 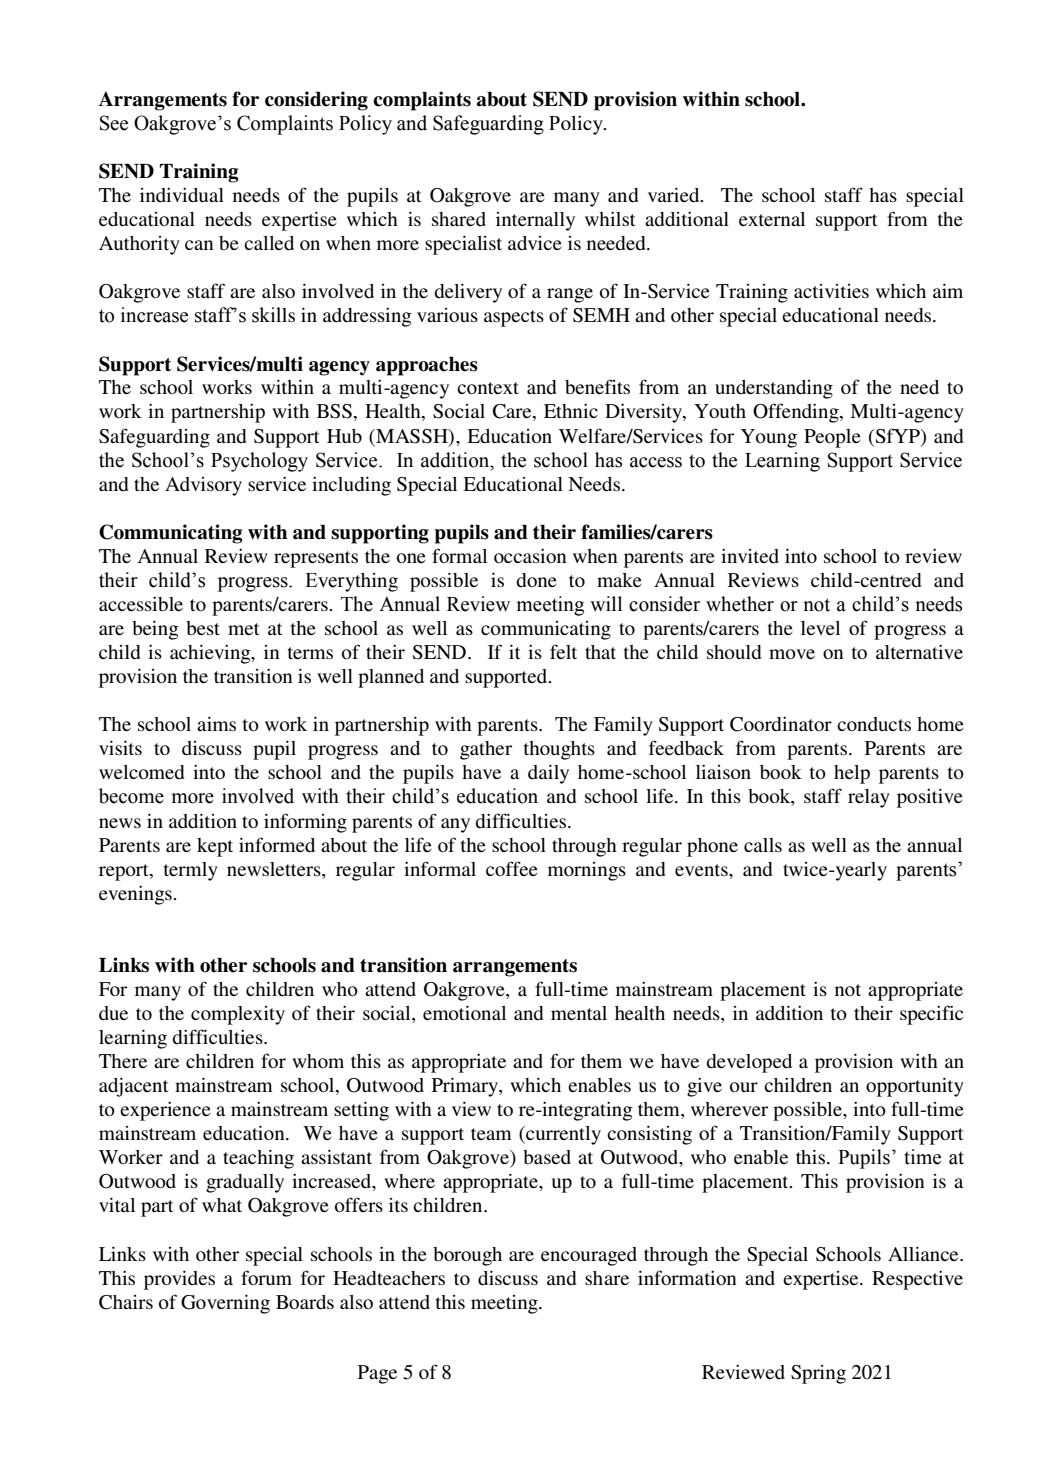 I want to click on internally, so click(x=535, y=221).
